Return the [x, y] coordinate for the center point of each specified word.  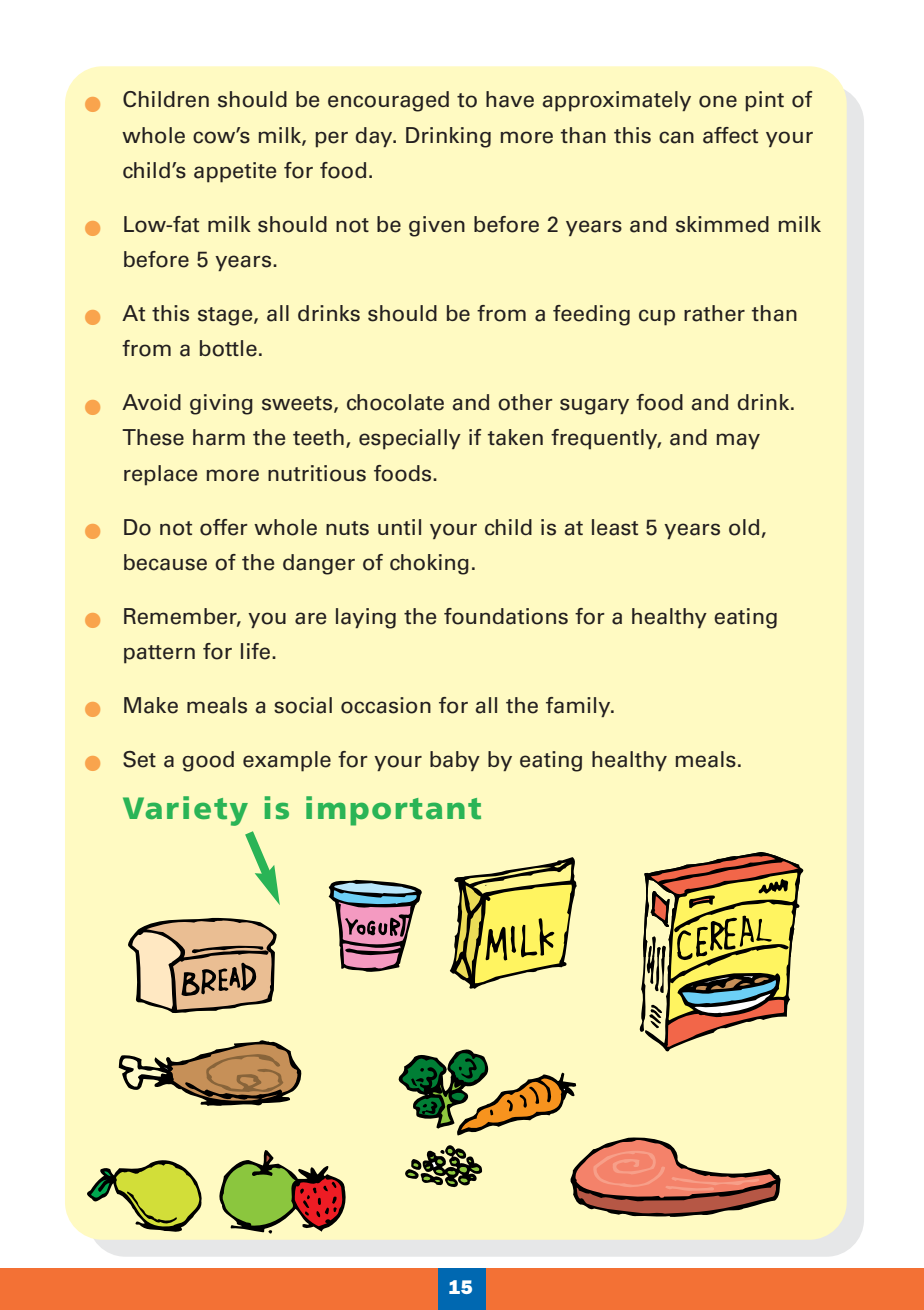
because [165, 562]
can [676, 137]
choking [429, 564]
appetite [235, 172]
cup [657, 317]
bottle [228, 348]
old [744, 527]
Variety [185, 811]
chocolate [395, 402]
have [510, 99]
